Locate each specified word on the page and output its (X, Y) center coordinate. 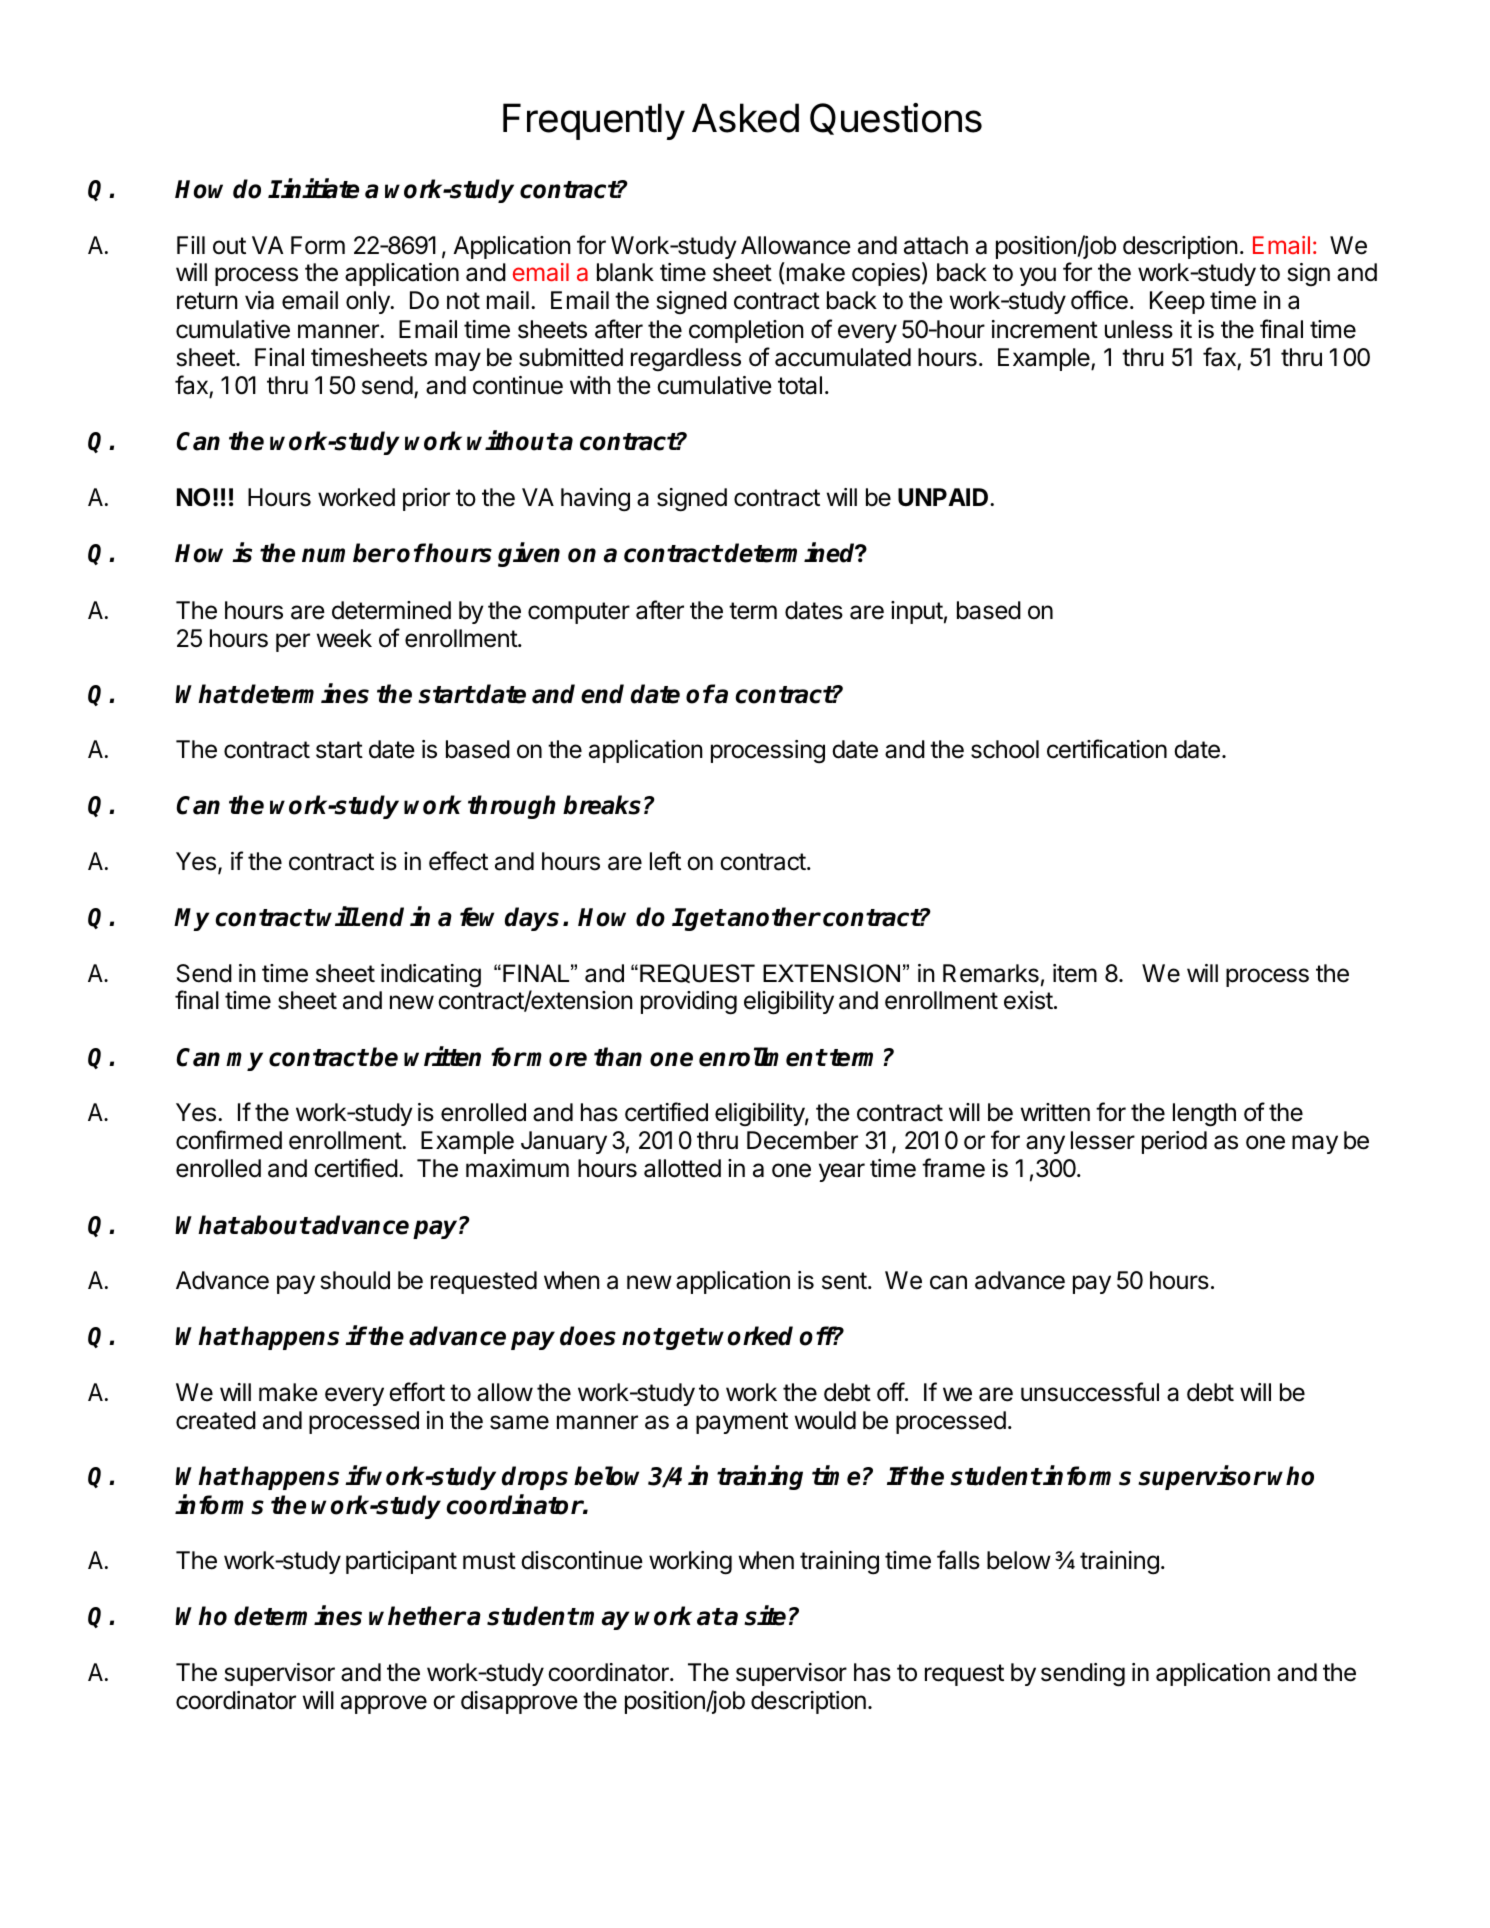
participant (401, 1562)
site (765, 1616)
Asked (745, 118)
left (665, 861)
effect (458, 861)
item (1075, 973)
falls (958, 1560)
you (1038, 276)
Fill (191, 245)
